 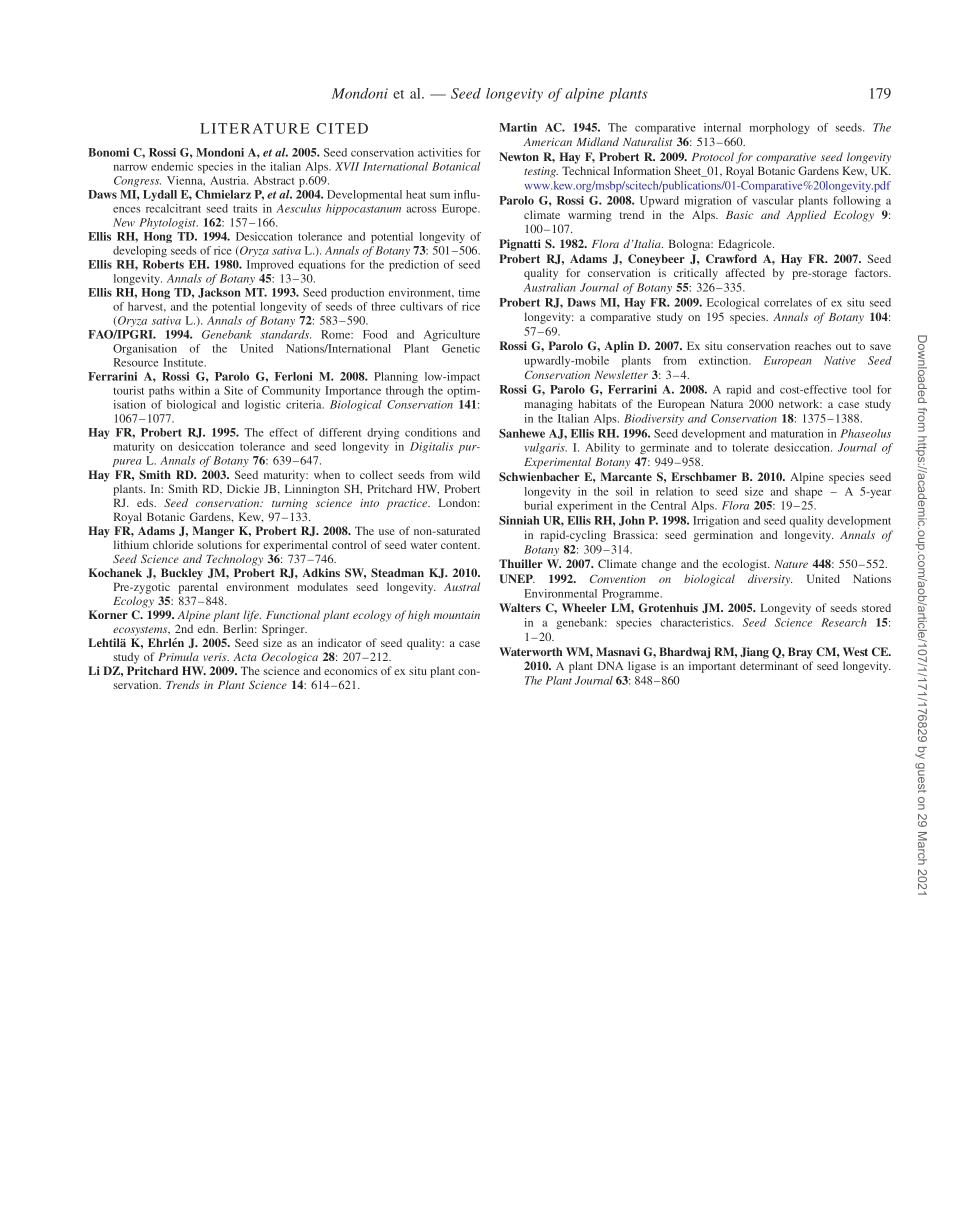 What do you see at coordinates (862, 389) in the screenshot?
I see `tool` at bounding box center [862, 389].
